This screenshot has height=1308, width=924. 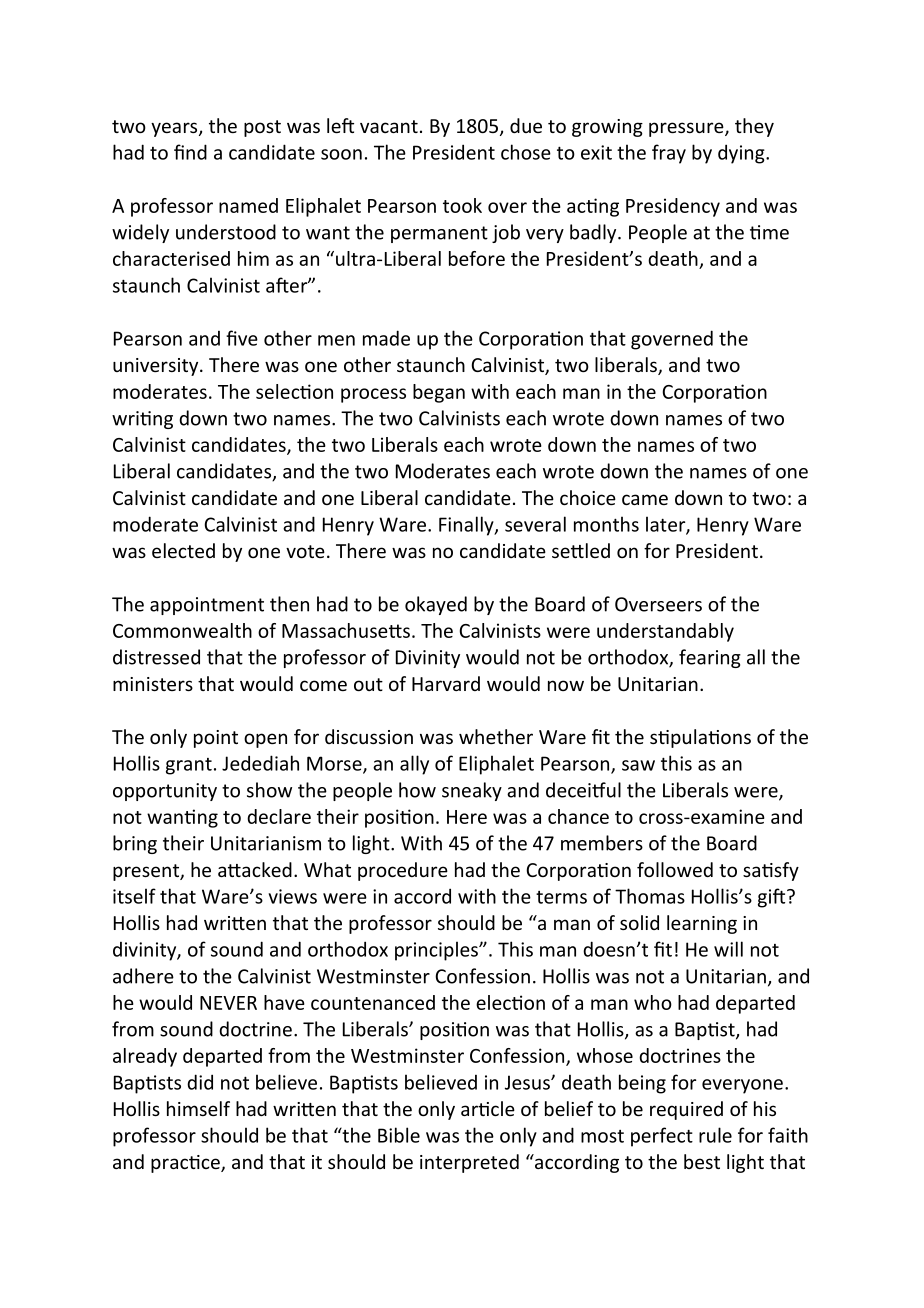 What do you see at coordinates (190, 152) in the screenshot?
I see `find` at bounding box center [190, 152].
